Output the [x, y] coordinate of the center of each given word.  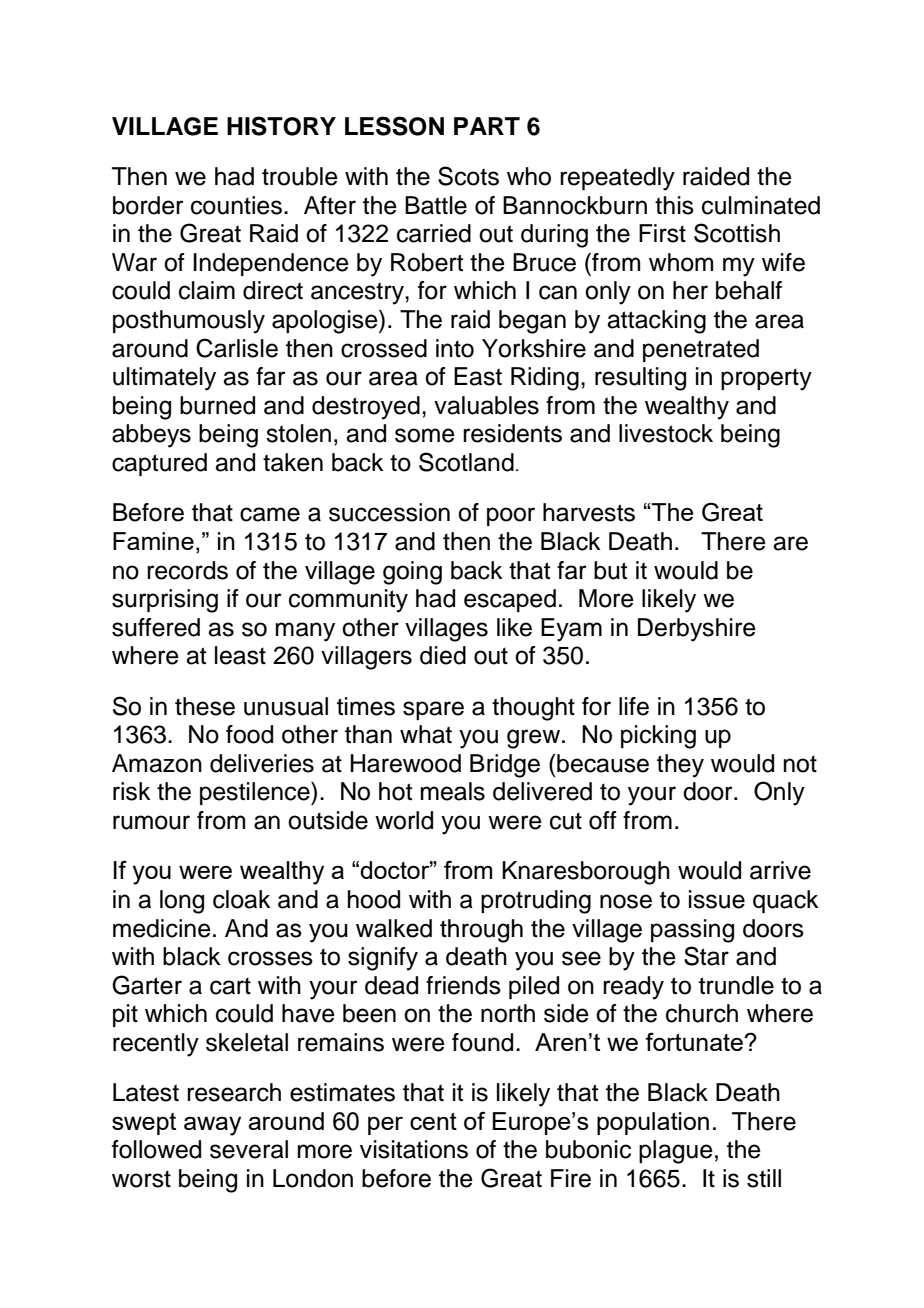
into [455, 348]
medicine [162, 928]
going [412, 573]
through [481, 931]
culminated [761, 205]
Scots [468, 176]
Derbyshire [697, 630]
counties [236, 205]
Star [706, 956]
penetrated [701, 350]
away [212, 1126]
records [187, 570]
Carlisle [237, 348]
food [249, 734]
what [426, 734]
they [680, 766]
